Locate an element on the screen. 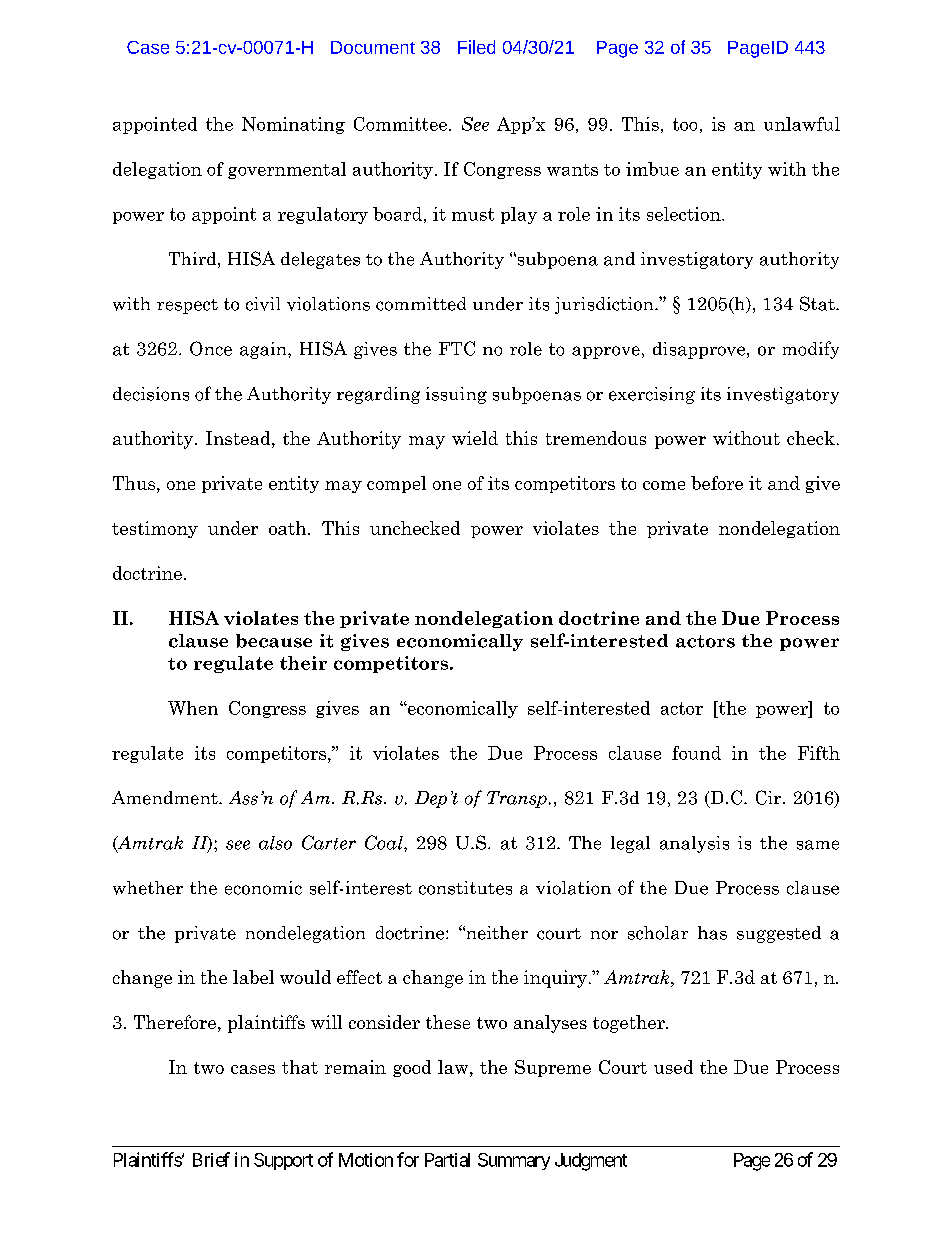  Cir is located at coordinates (770, 797).
